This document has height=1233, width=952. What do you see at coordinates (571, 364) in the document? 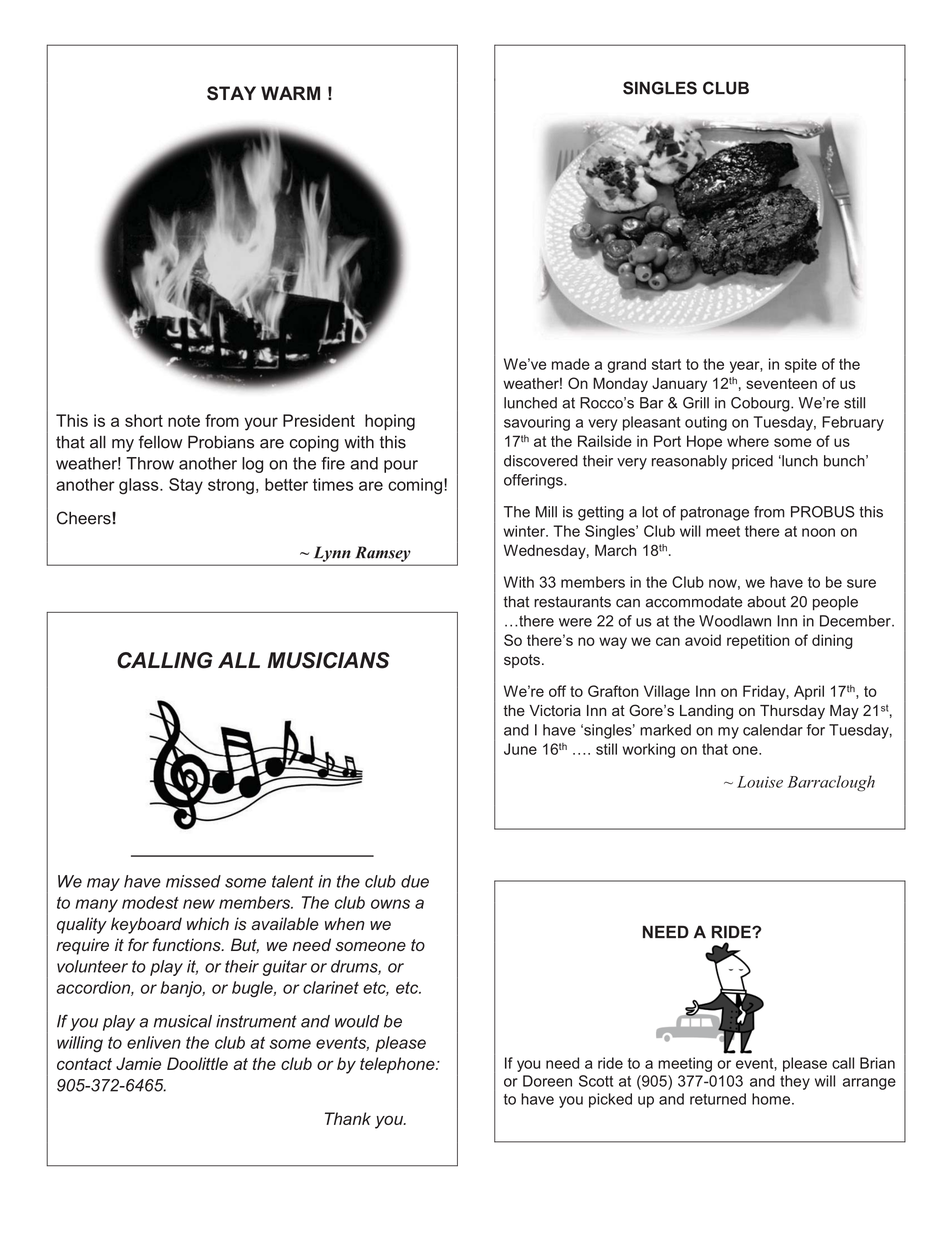
I see `made` at bounding box center [571, 364].
